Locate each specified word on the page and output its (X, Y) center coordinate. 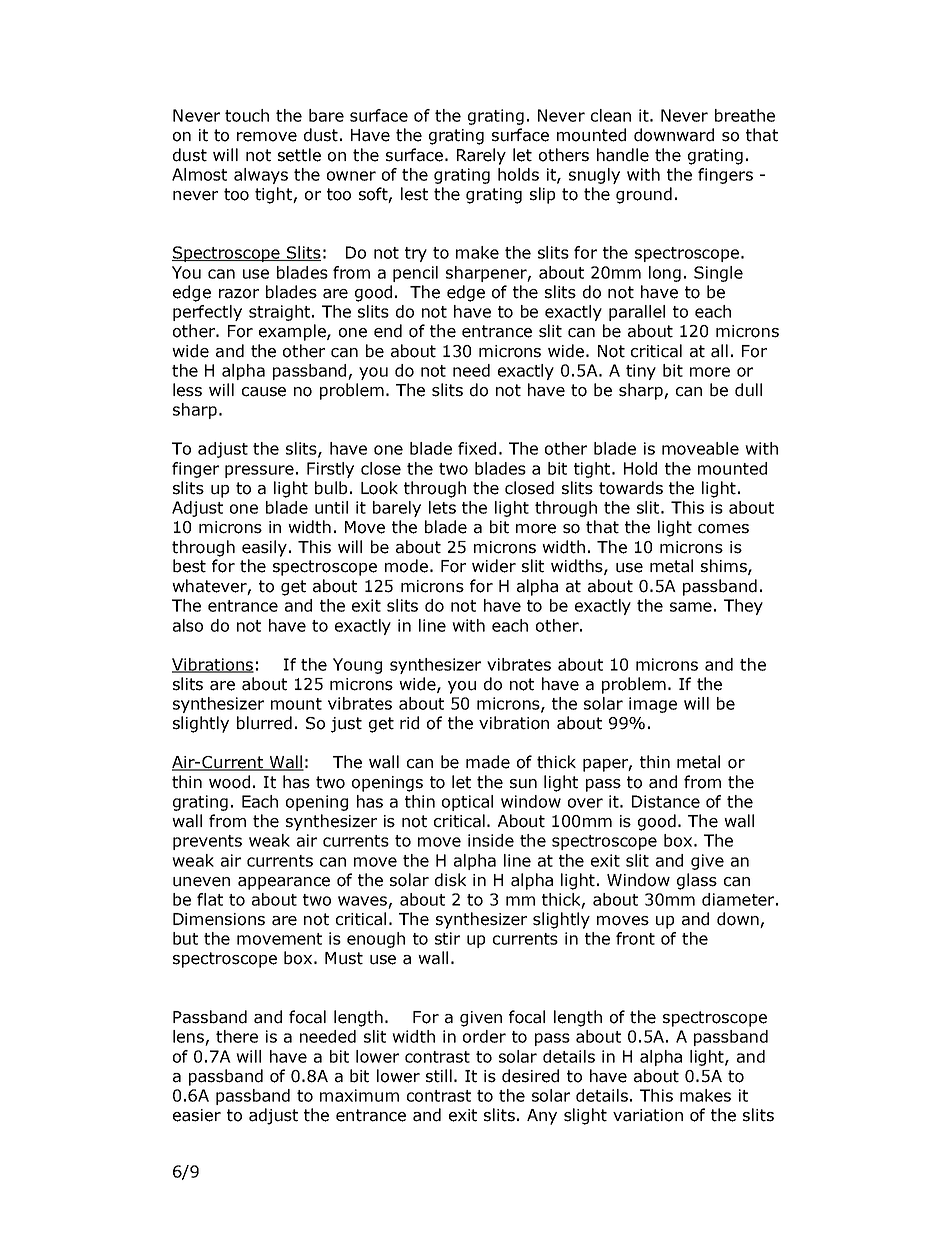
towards (631, 488)
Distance (666, 801)
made (488, 762)
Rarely (481, 156)
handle (623, 155)
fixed (477, 448)
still (439, 1076)
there (237, 1036)
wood (229, 782)
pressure (259, 471)
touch (247, 115)
